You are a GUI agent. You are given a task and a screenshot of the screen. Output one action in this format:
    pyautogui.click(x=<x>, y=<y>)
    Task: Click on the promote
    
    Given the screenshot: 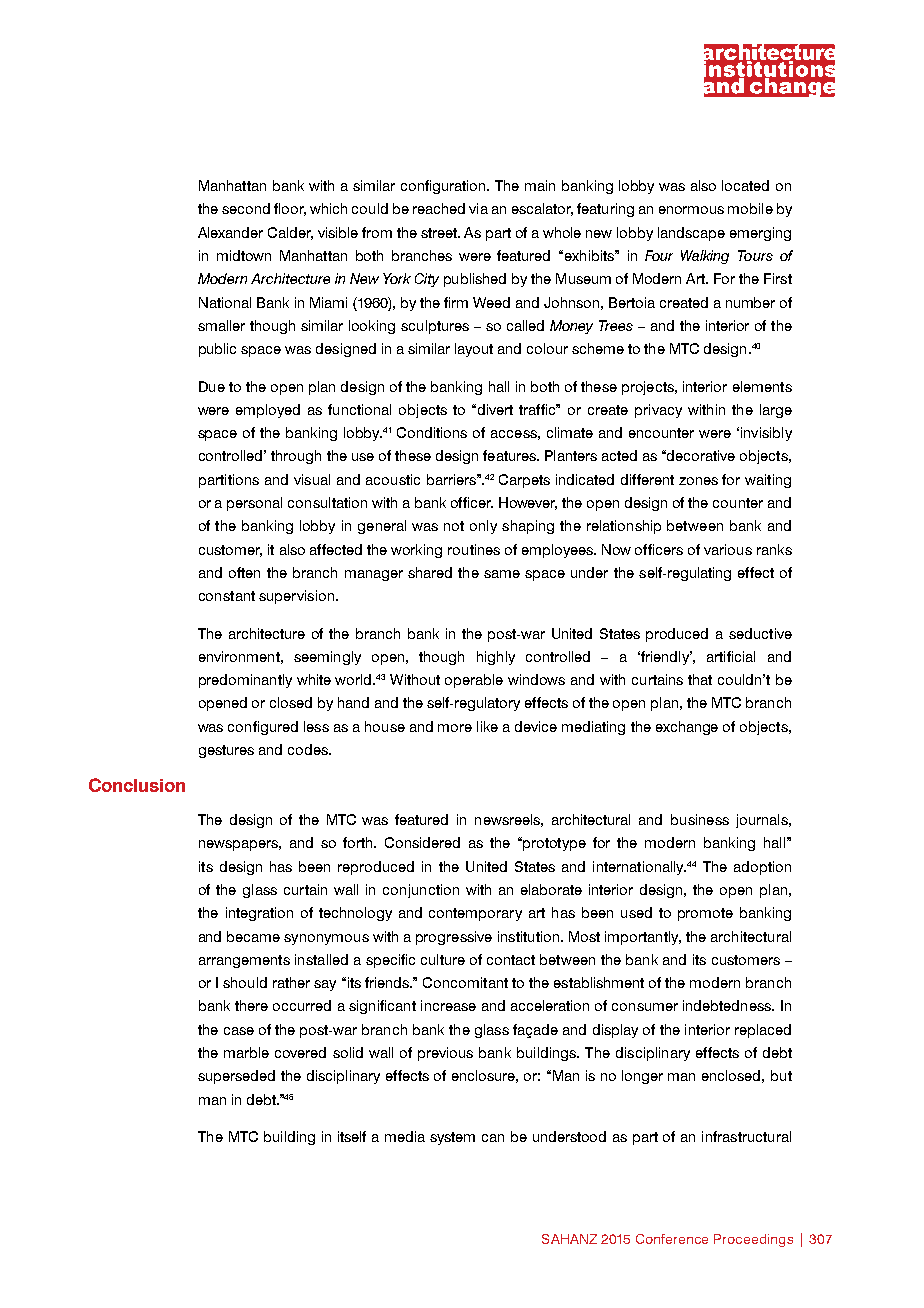 What is the action you would take?
    pyautogui.click(x=705, y=914)
